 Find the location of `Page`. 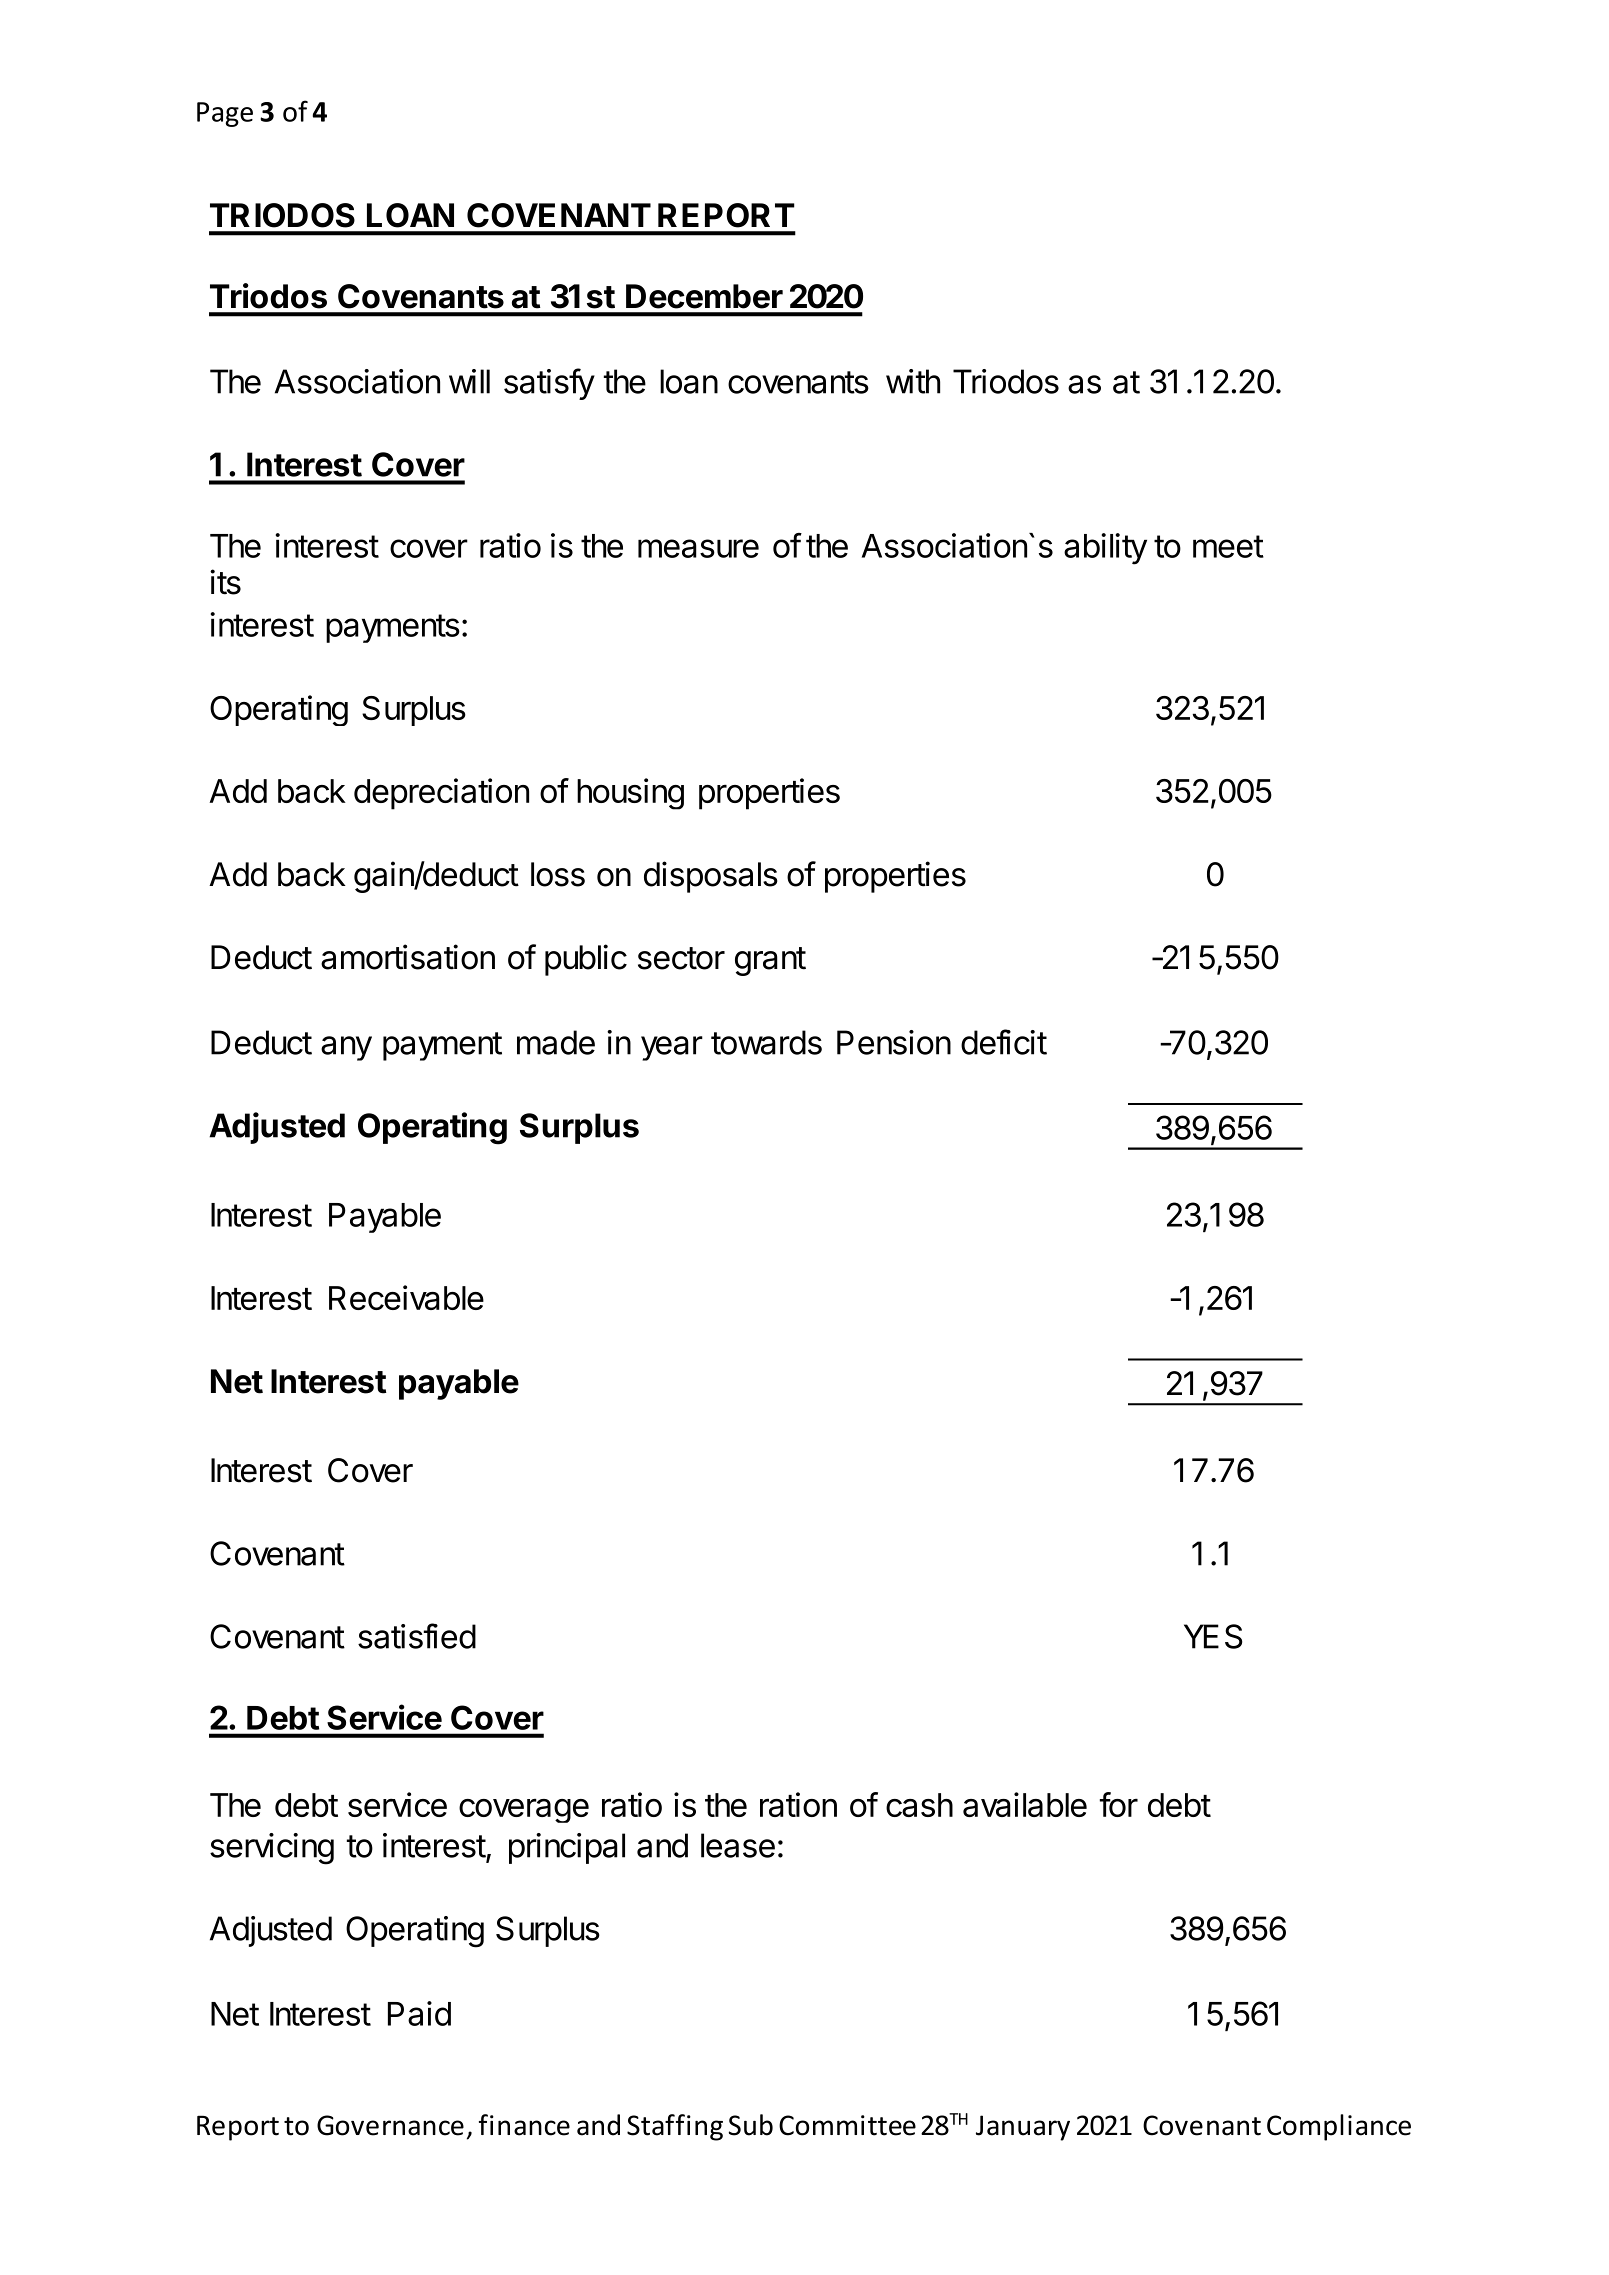

Page is located at coordinates (225, 114).
